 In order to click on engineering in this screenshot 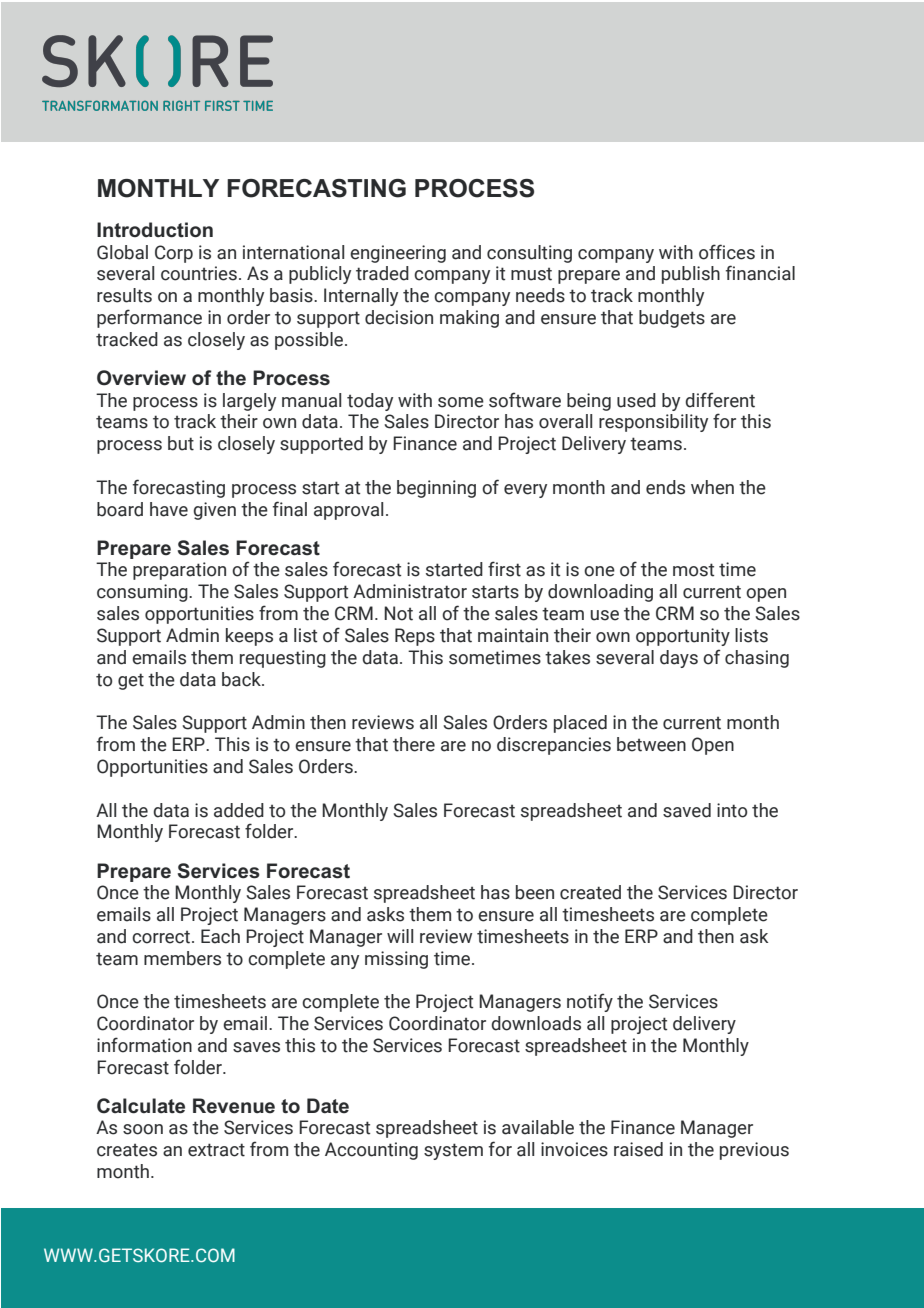, I will do `click(398, 254)`.
